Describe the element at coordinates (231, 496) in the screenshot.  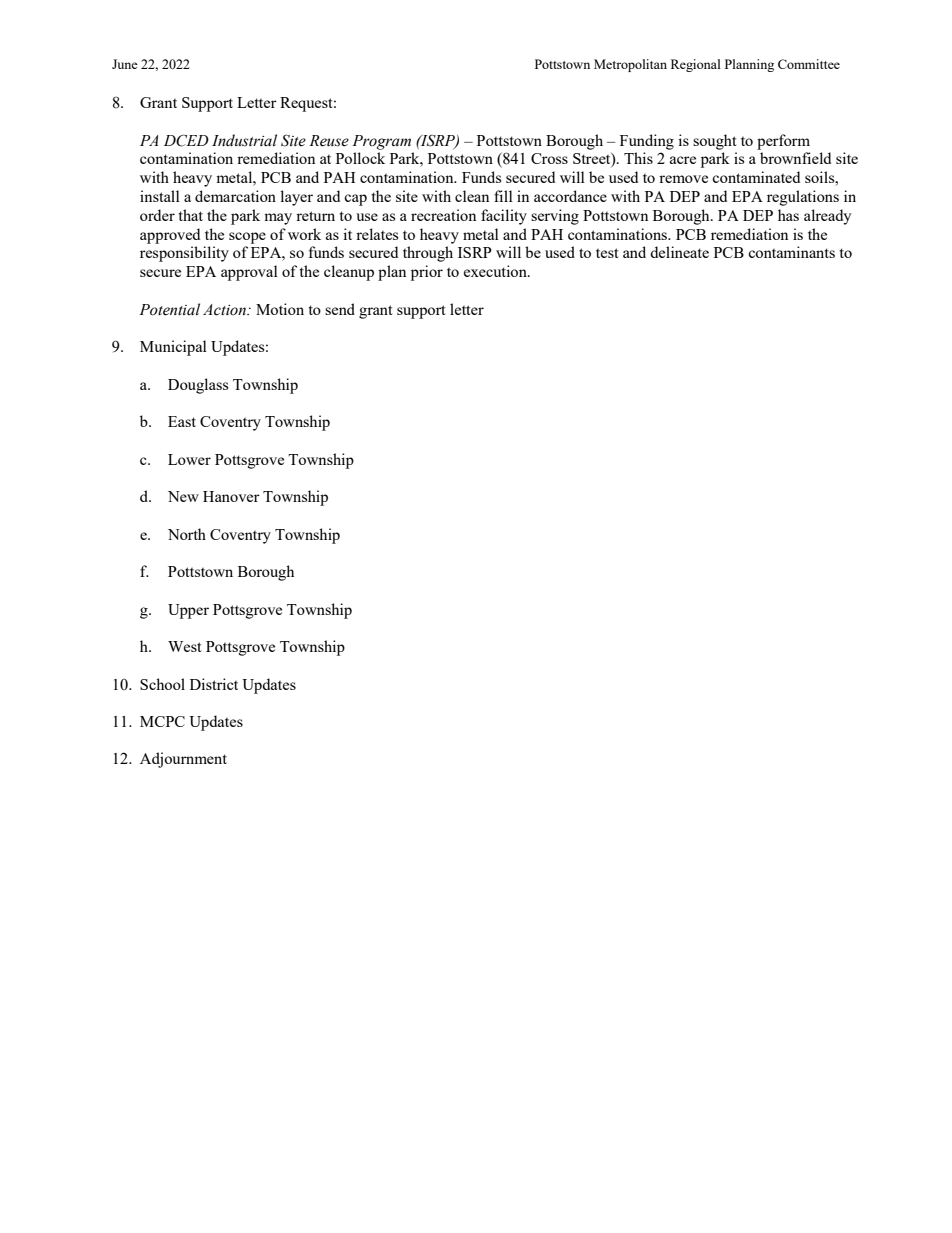
I see `Hanover` at that location.
